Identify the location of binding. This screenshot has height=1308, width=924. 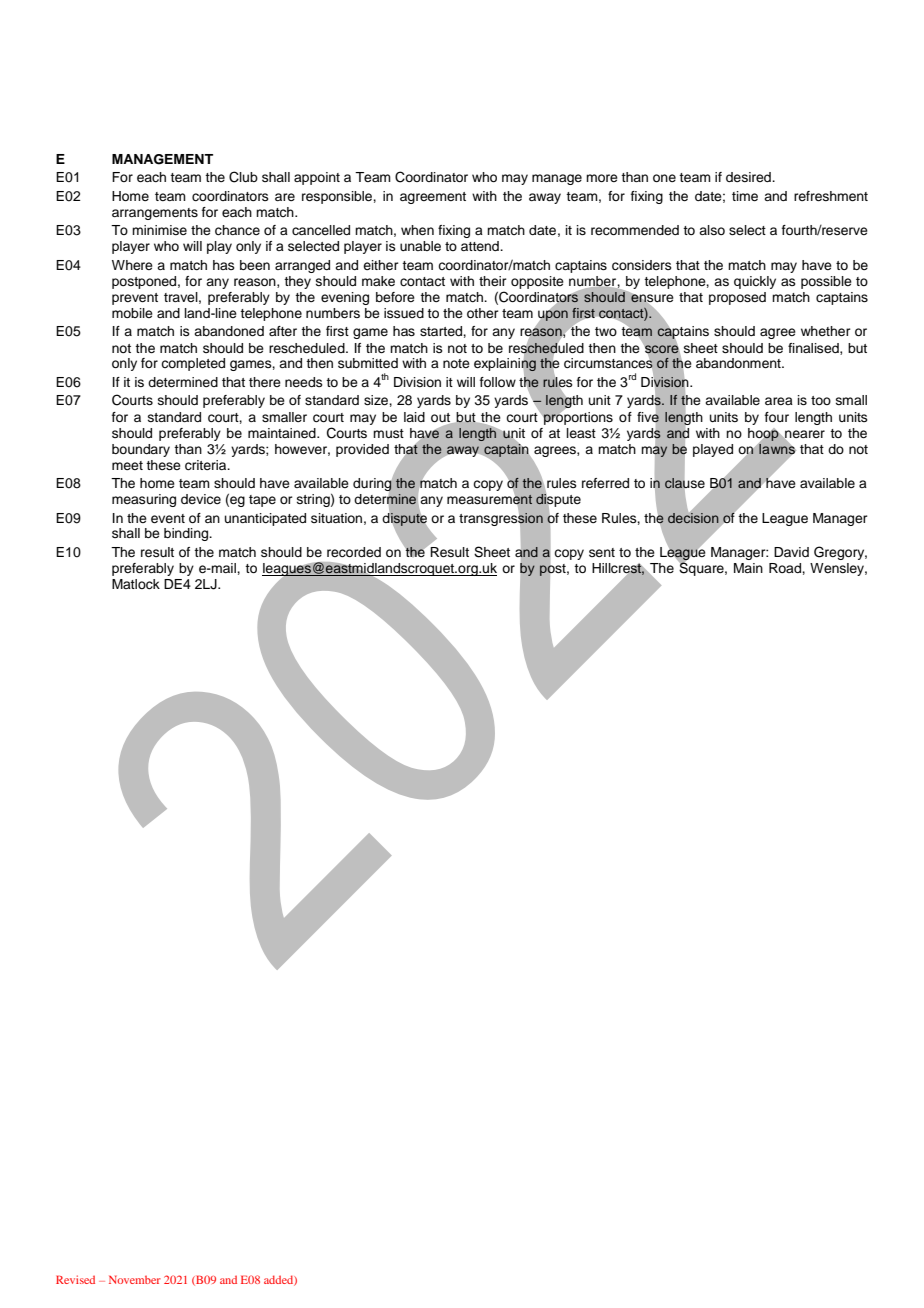
(187, 534).
